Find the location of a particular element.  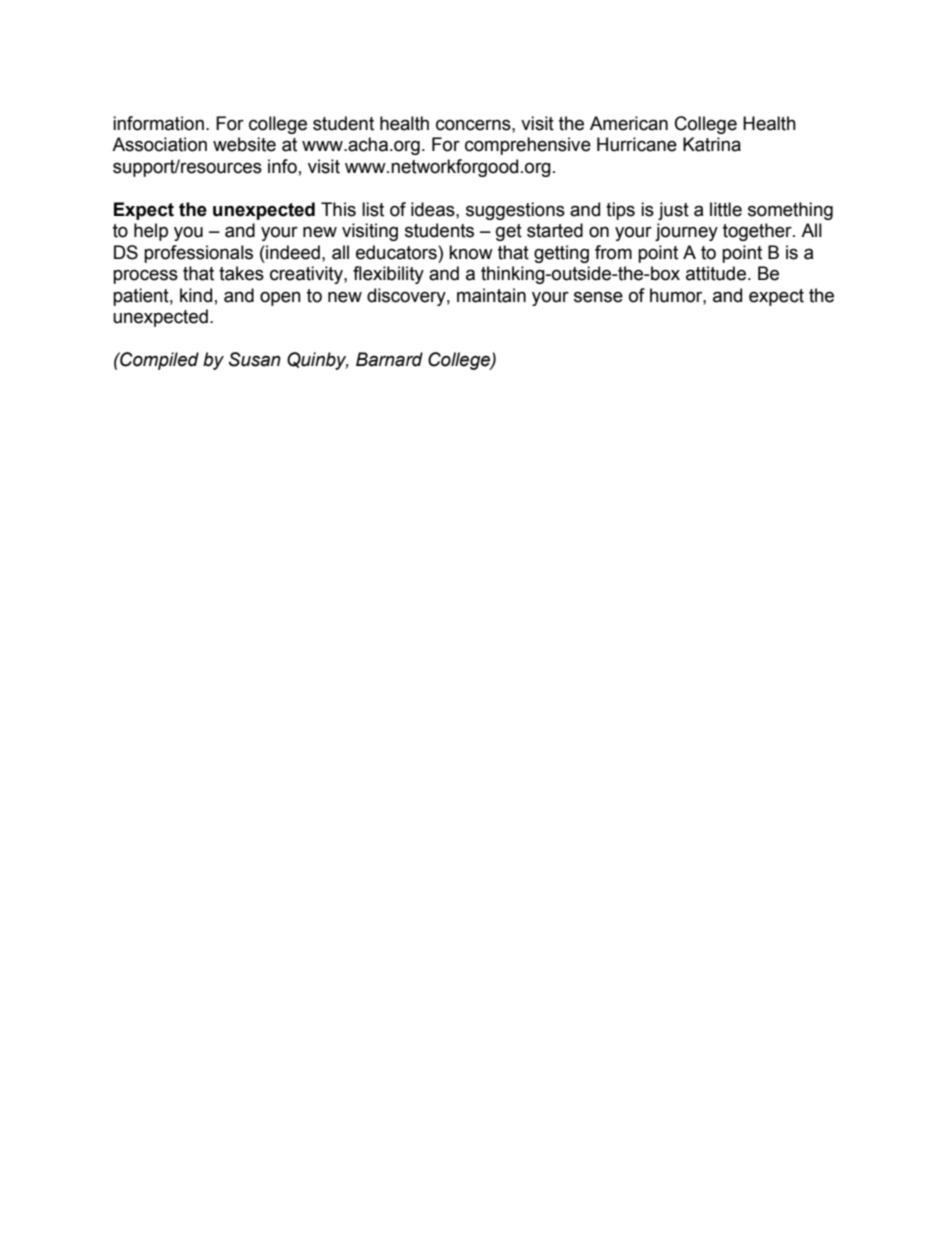

journey is located at coordinates (686, 232).
